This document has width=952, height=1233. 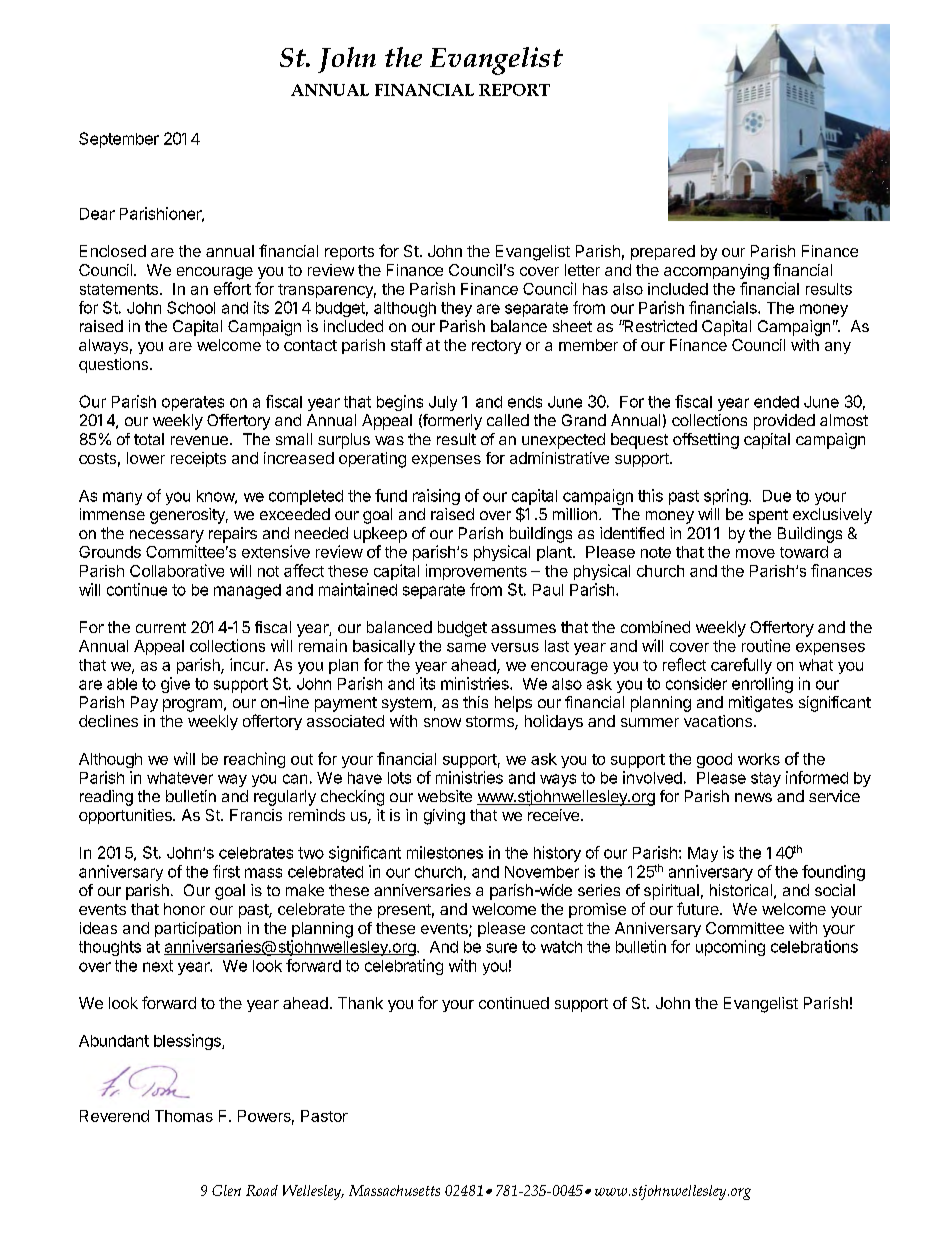 What do you see at coordinates (582, 270) in the document?
I see `letter` at bounding box center [582, 270].
